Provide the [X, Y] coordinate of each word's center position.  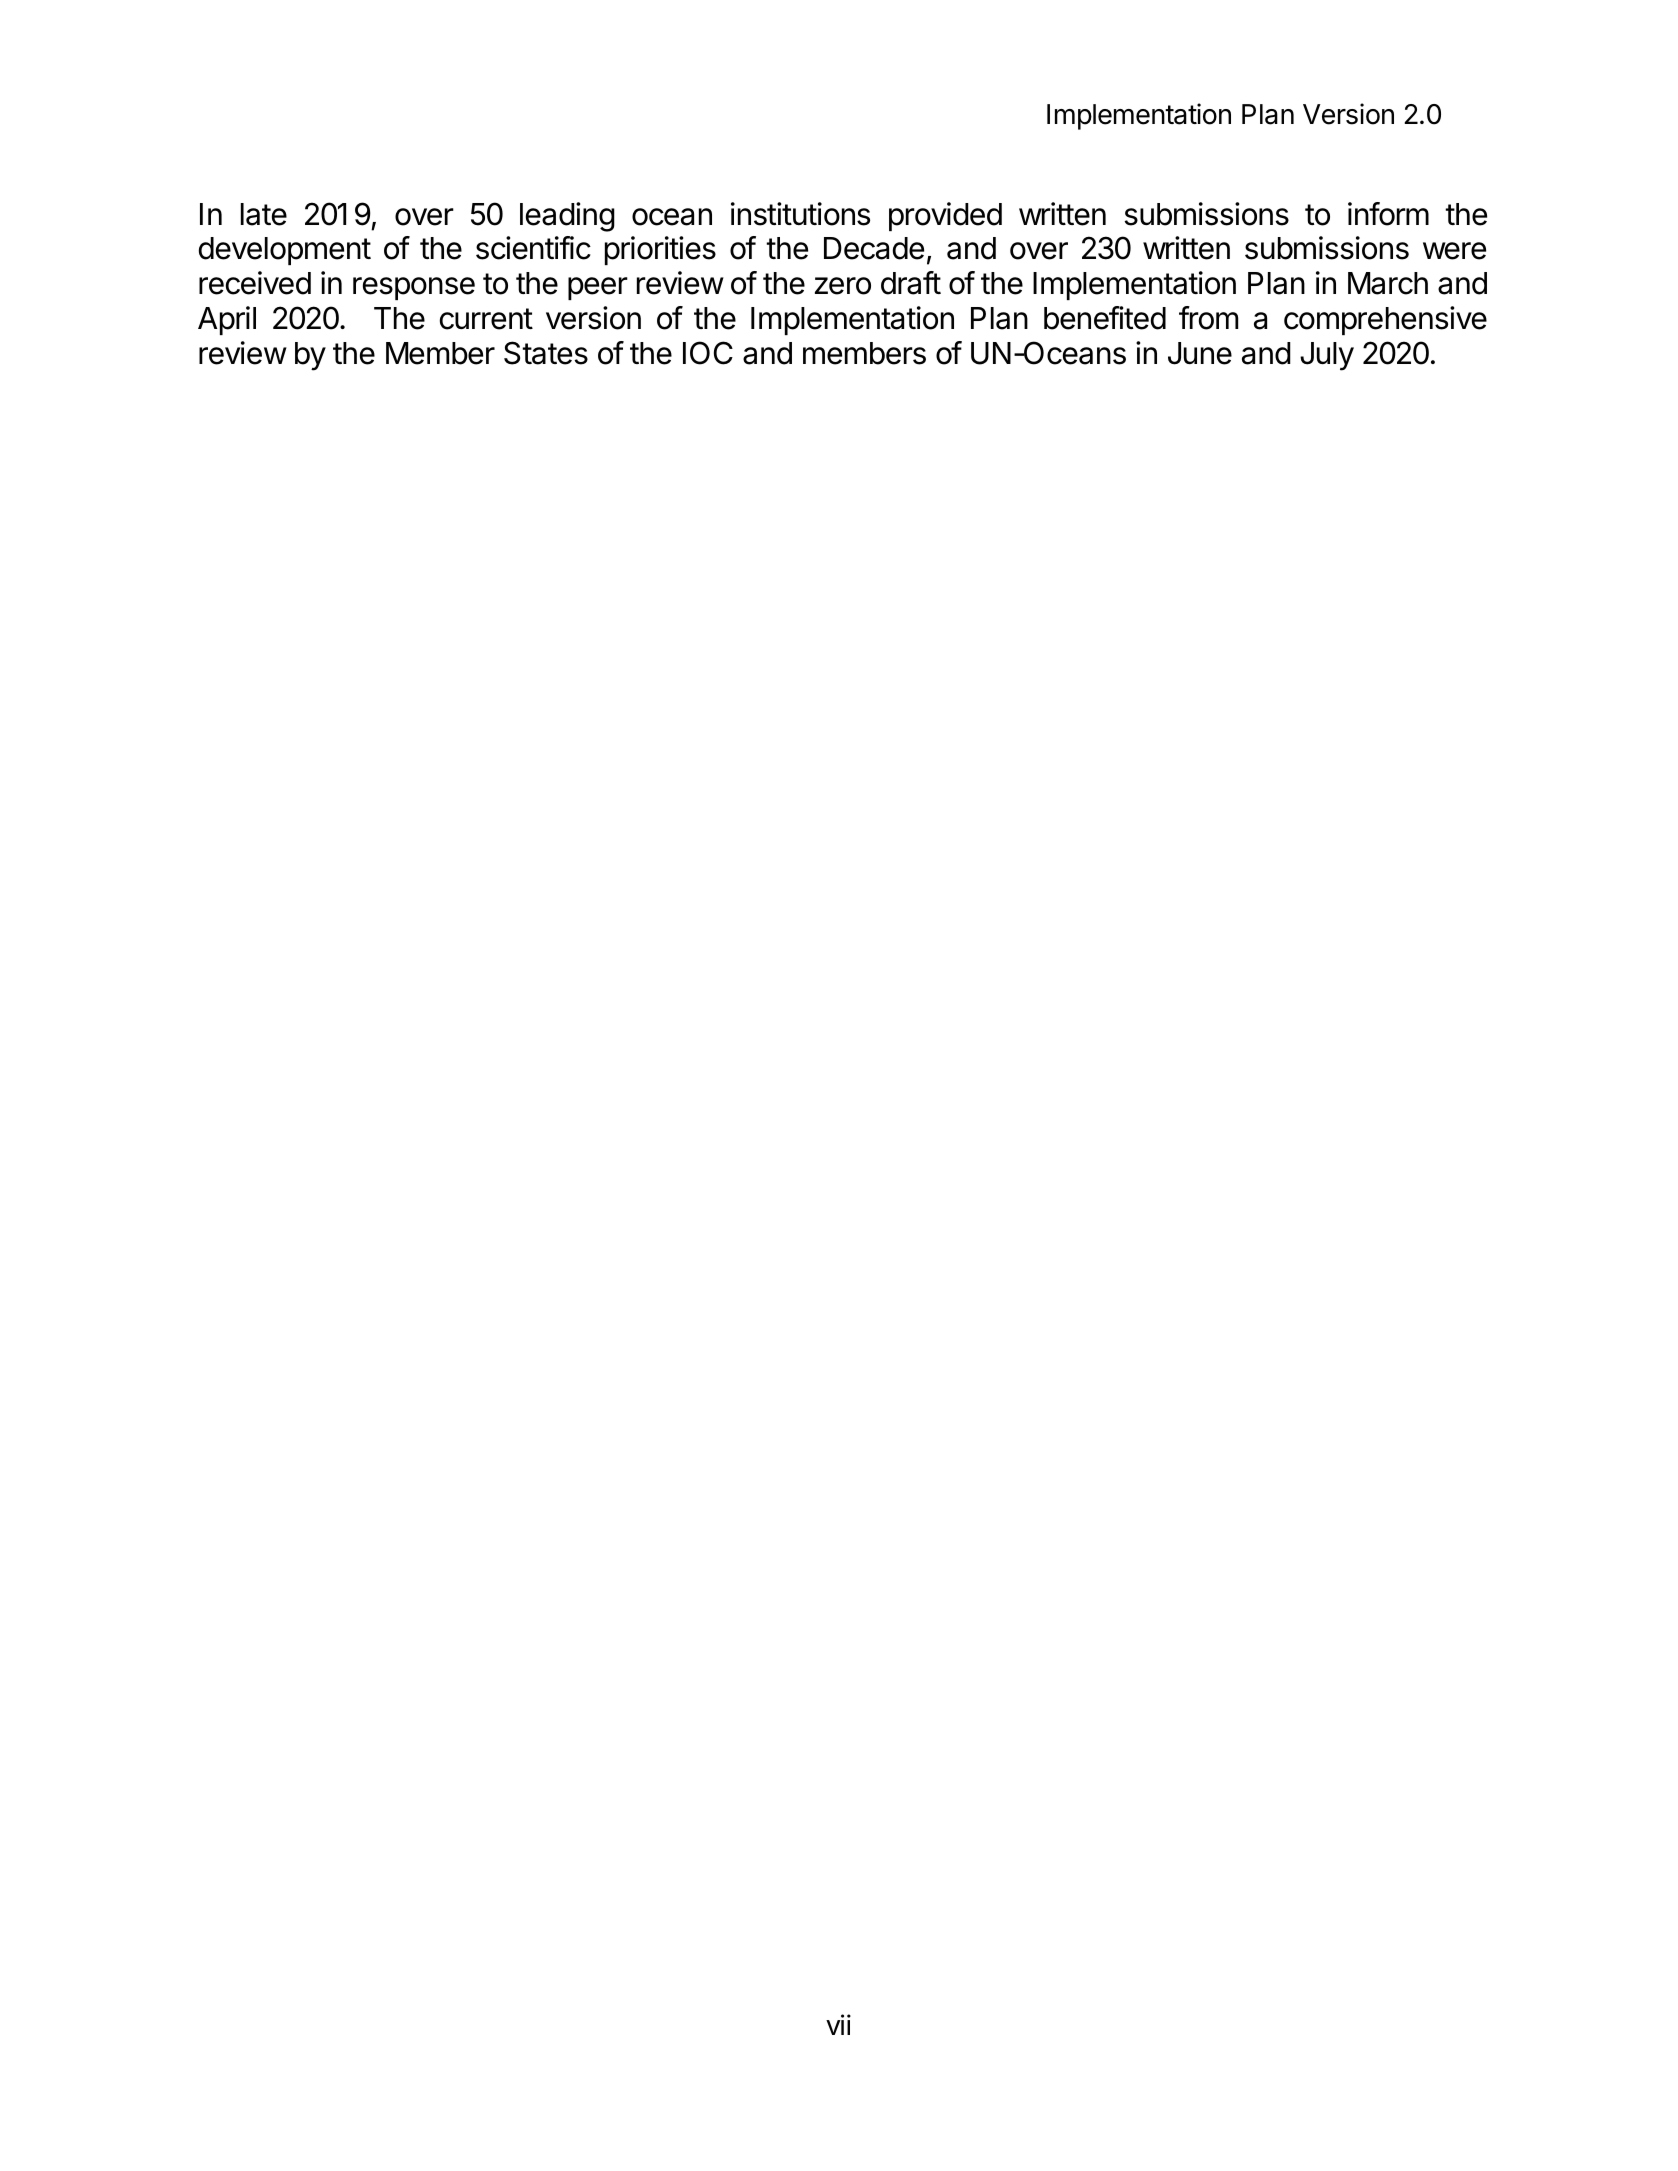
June [1200, 353]
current [486, 319]
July [1327, 356]
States [546, 353]
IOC [708, 353]
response [414, 288]
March [1388, 283]
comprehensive [1385, 320]
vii [838, 2024]
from [1208, 318]
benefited [1105, 318]
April [227, 320]
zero [843, 286]
